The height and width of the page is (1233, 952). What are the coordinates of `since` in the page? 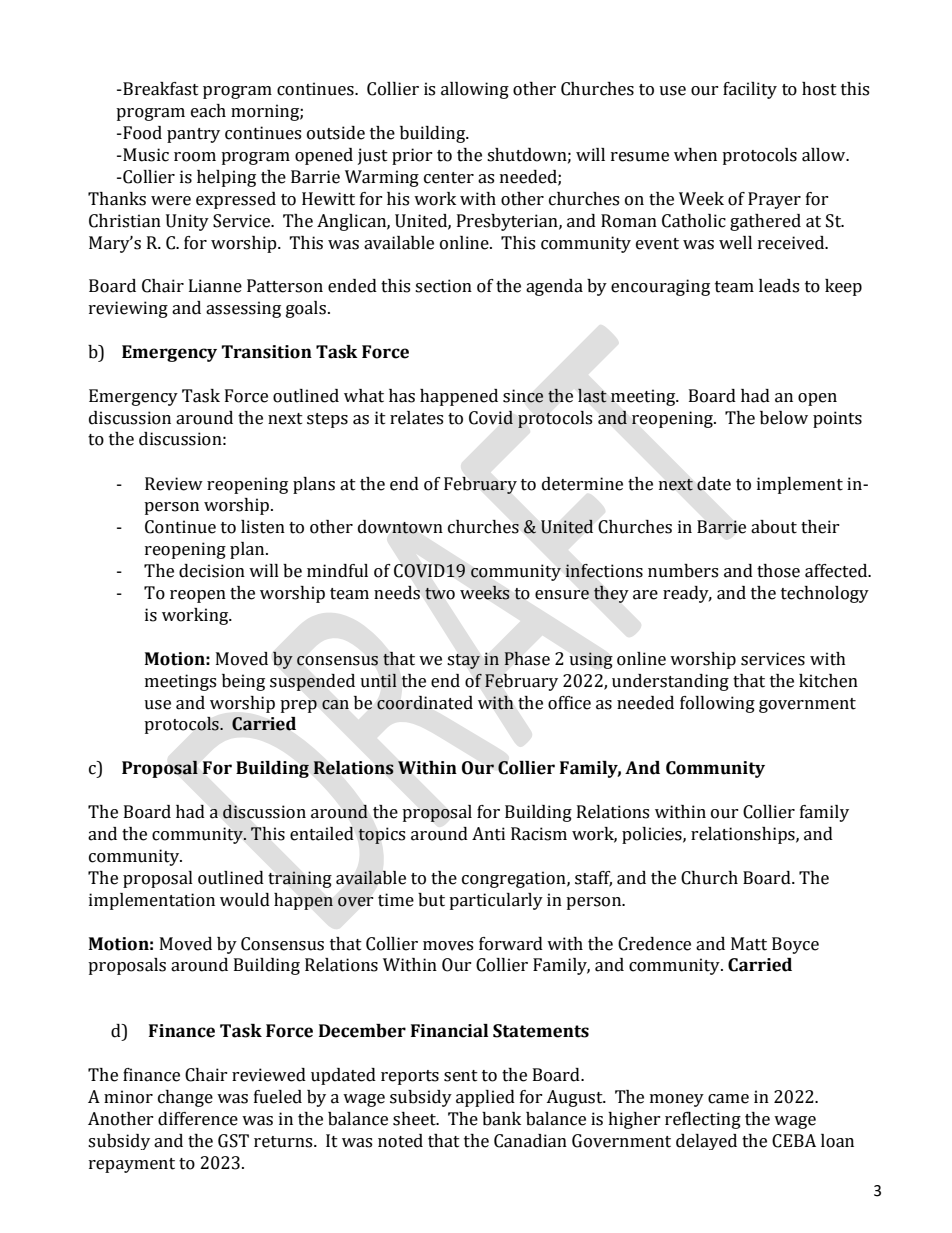 It's located at (523, 396).
